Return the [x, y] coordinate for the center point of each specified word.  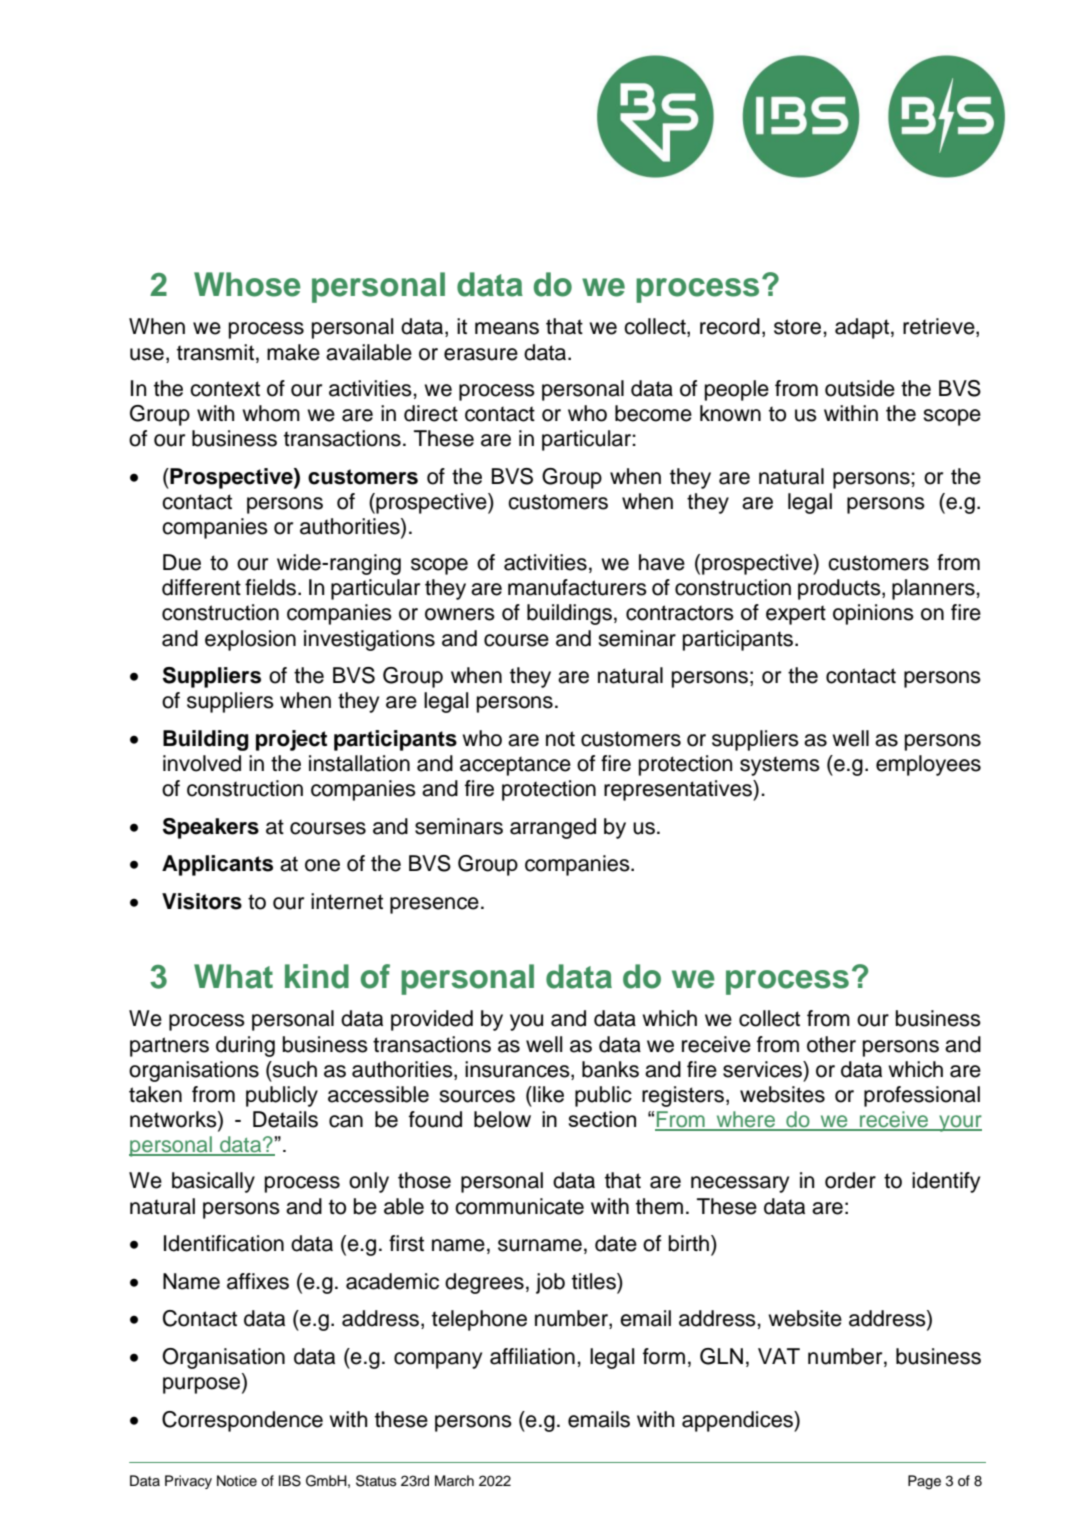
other [831, 1044]
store [799, 327]
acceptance [515, 766]
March [454, 1480]
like [547, 1094]
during [245, 1046]
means [507, 328]
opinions [873, 614]
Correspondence [242, 1421]
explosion [250, 640]
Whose [247, 284]
